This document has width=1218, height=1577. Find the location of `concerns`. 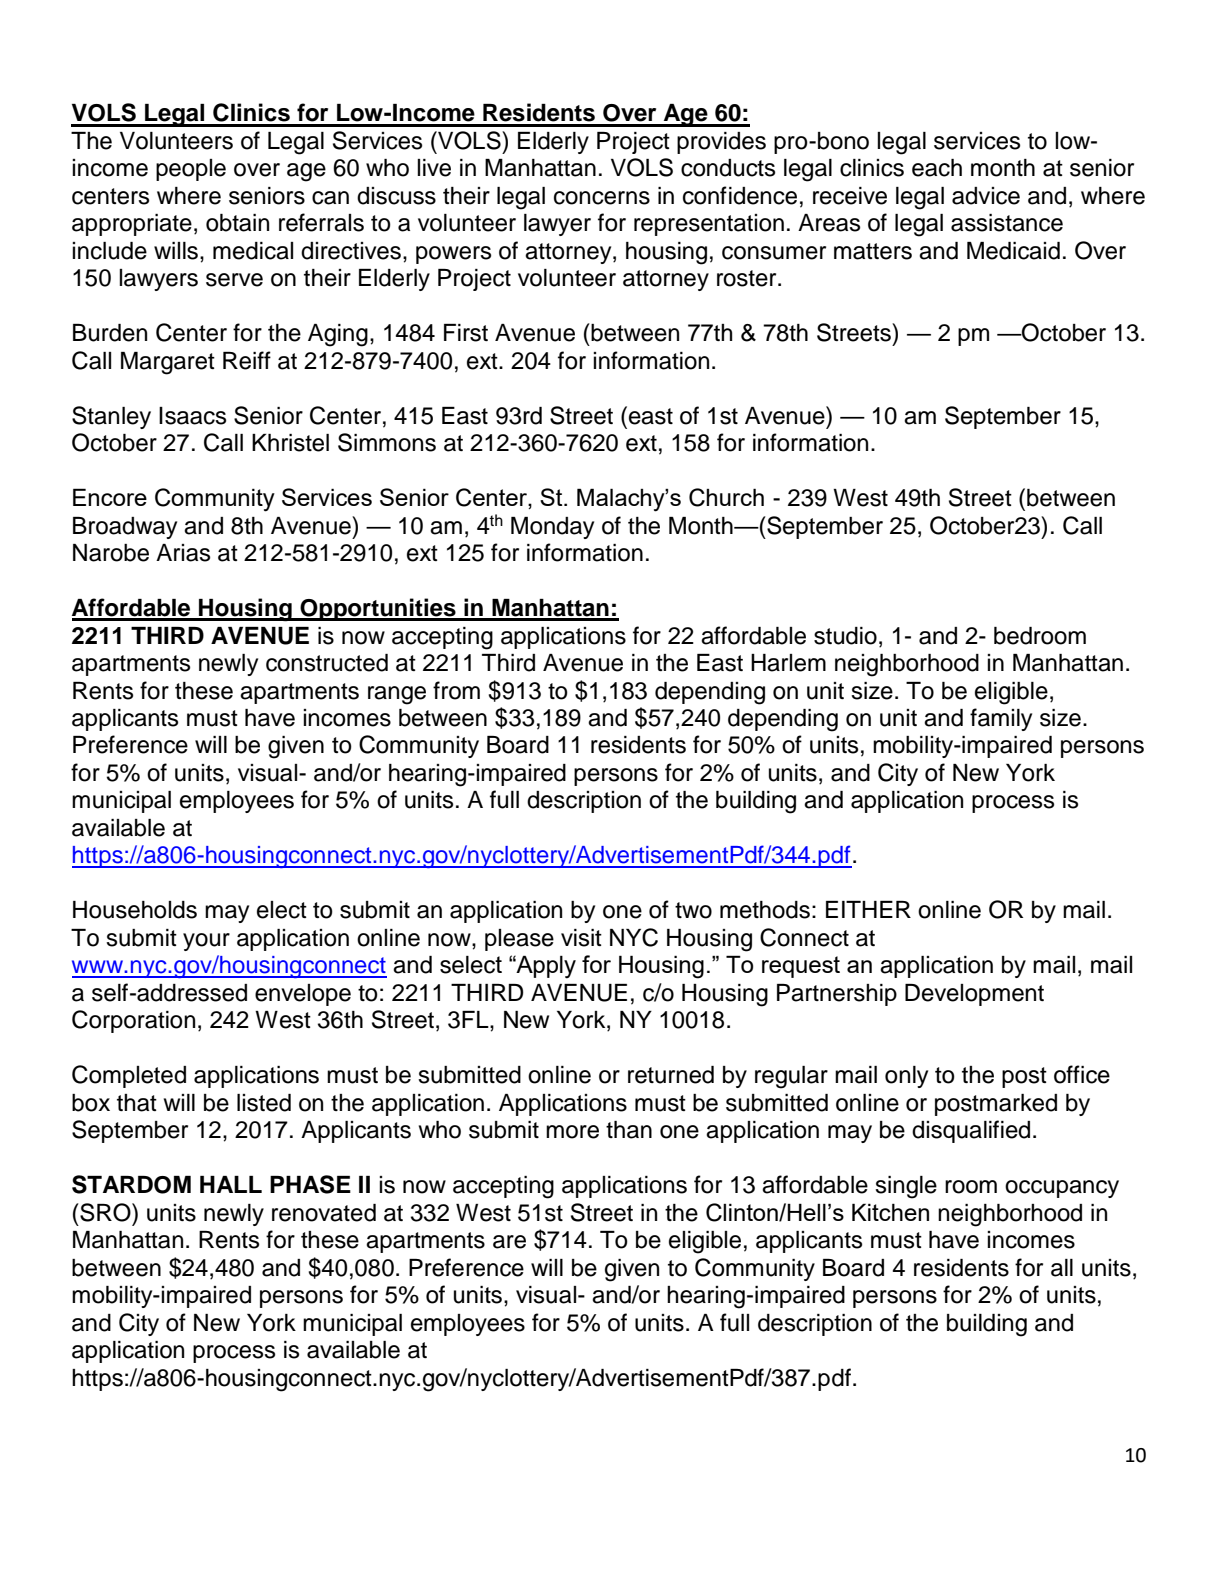

concerns is located at coordinates (602, 198).
